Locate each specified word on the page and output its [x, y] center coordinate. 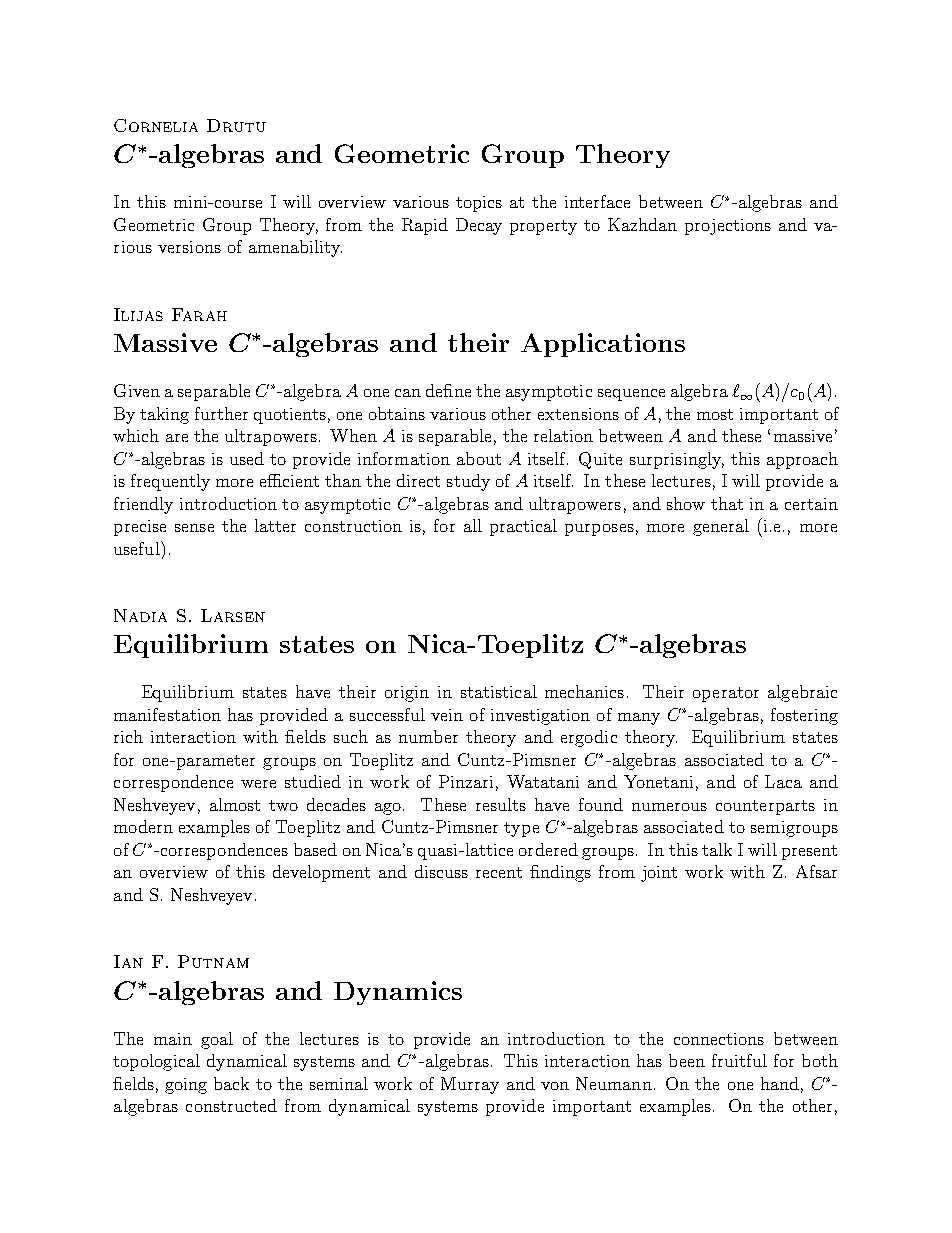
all [473, 525]
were [258, 784]
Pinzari [466, 781]
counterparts [765, 807]
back [231, 1083]
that [727, 503]
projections [728, 227]
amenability [295, 248]
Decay [479, 226]
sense [194, 528]
